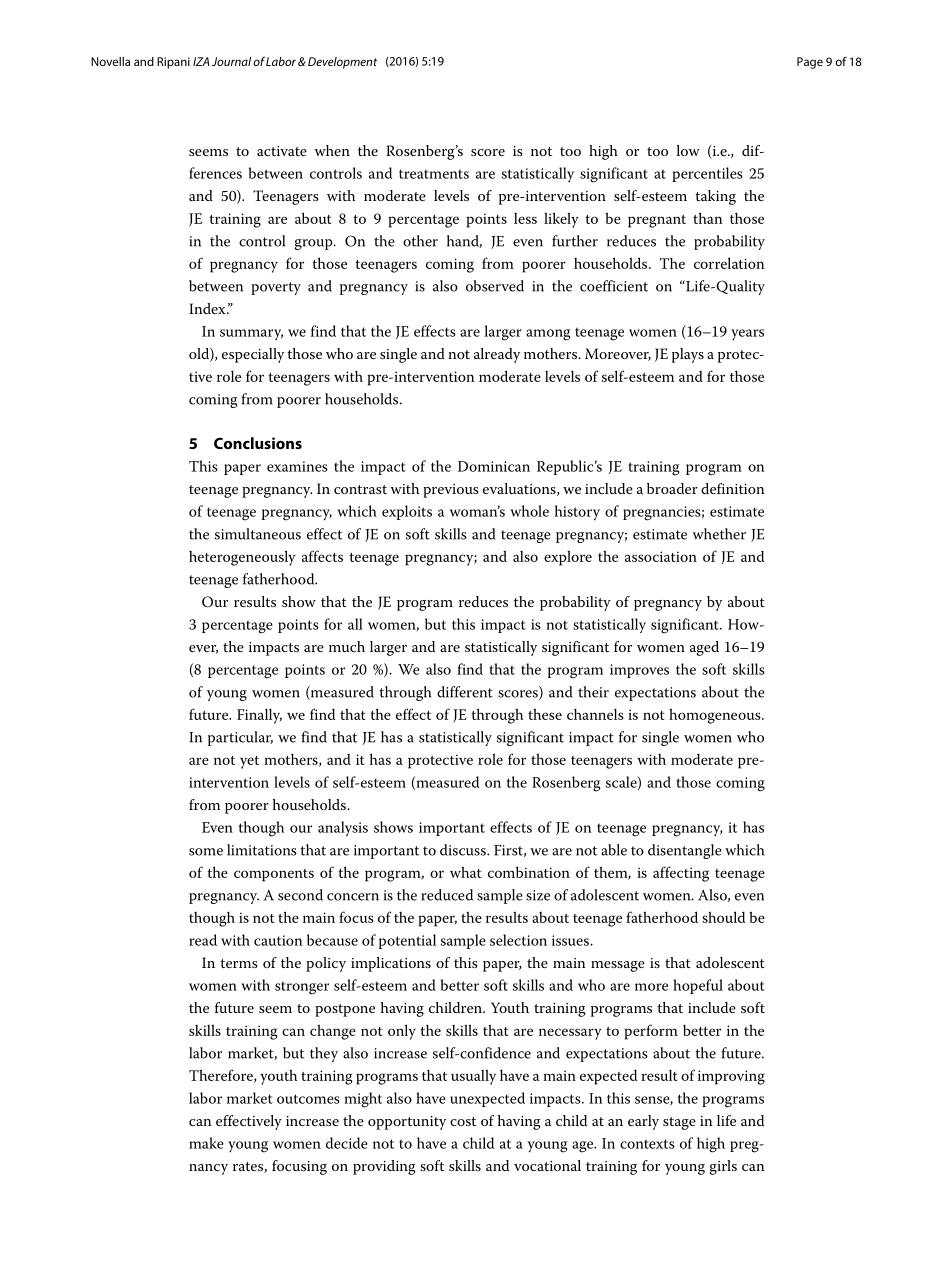 The width and height of the screenshot is (952, 1271). What do you see at coordinates (463, 1121) in the screenshot?
I see `cost` at bounding box center [463, 1121].
